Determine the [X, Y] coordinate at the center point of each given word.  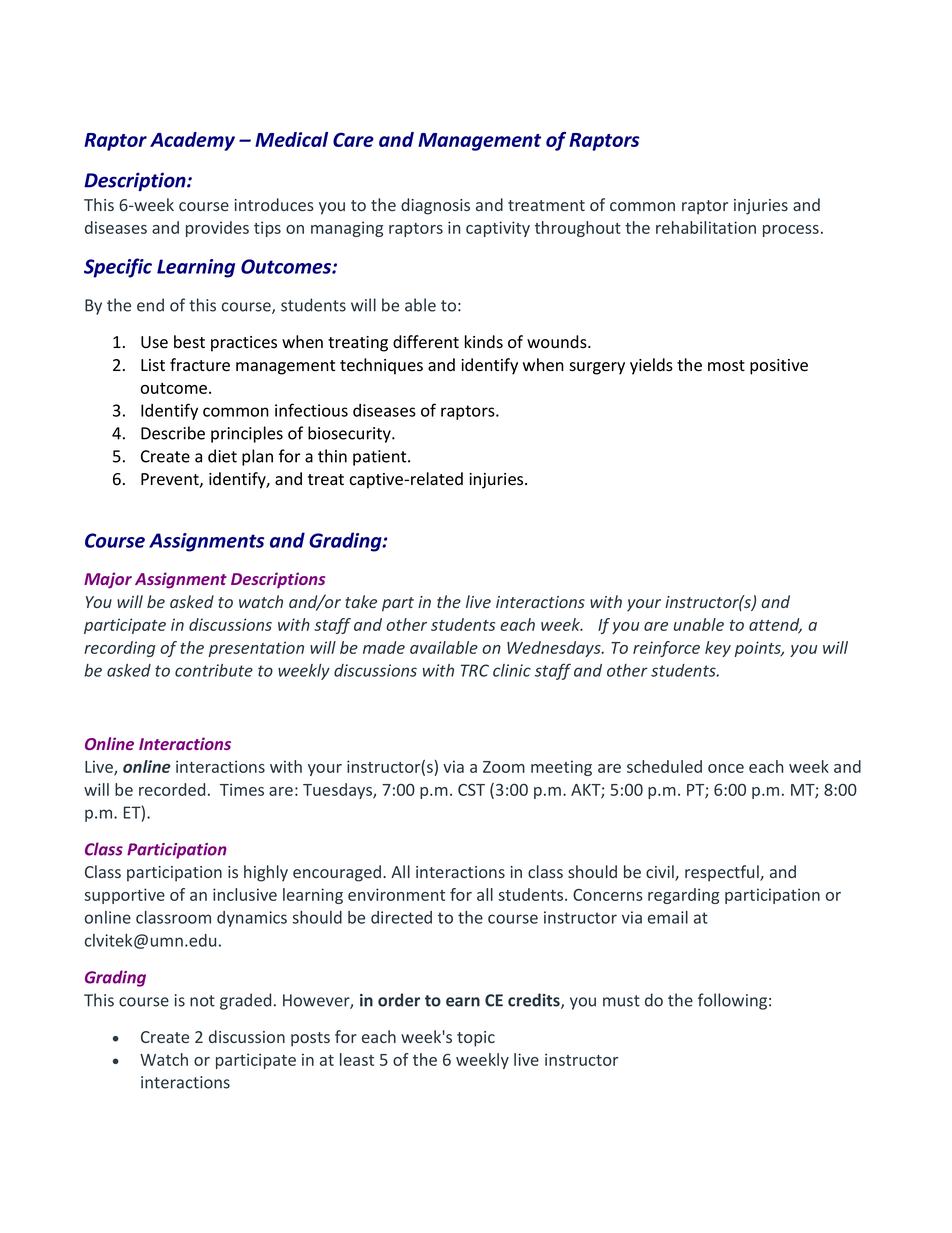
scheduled [664, 766]
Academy [192, 141]
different [426, 342]
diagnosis [435, 206]
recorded [172, 789]
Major [108, 580]
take [361, 601]
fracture [200, 365]
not [202, 1001]
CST [471, 790]
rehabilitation [706, 227]
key [718, 649]
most [726, 366]
